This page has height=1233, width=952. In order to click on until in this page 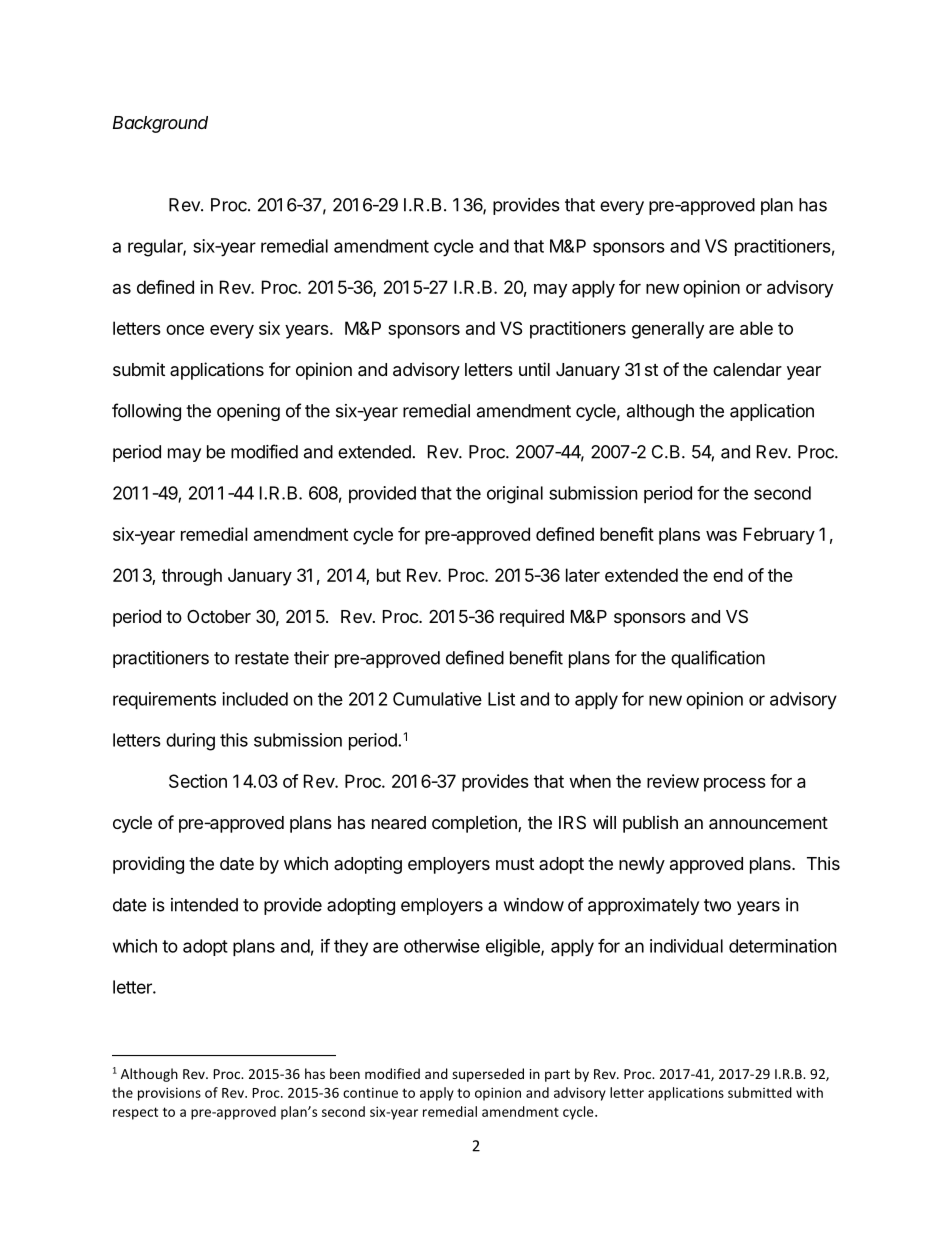, I will do `click(534, 369)`.
